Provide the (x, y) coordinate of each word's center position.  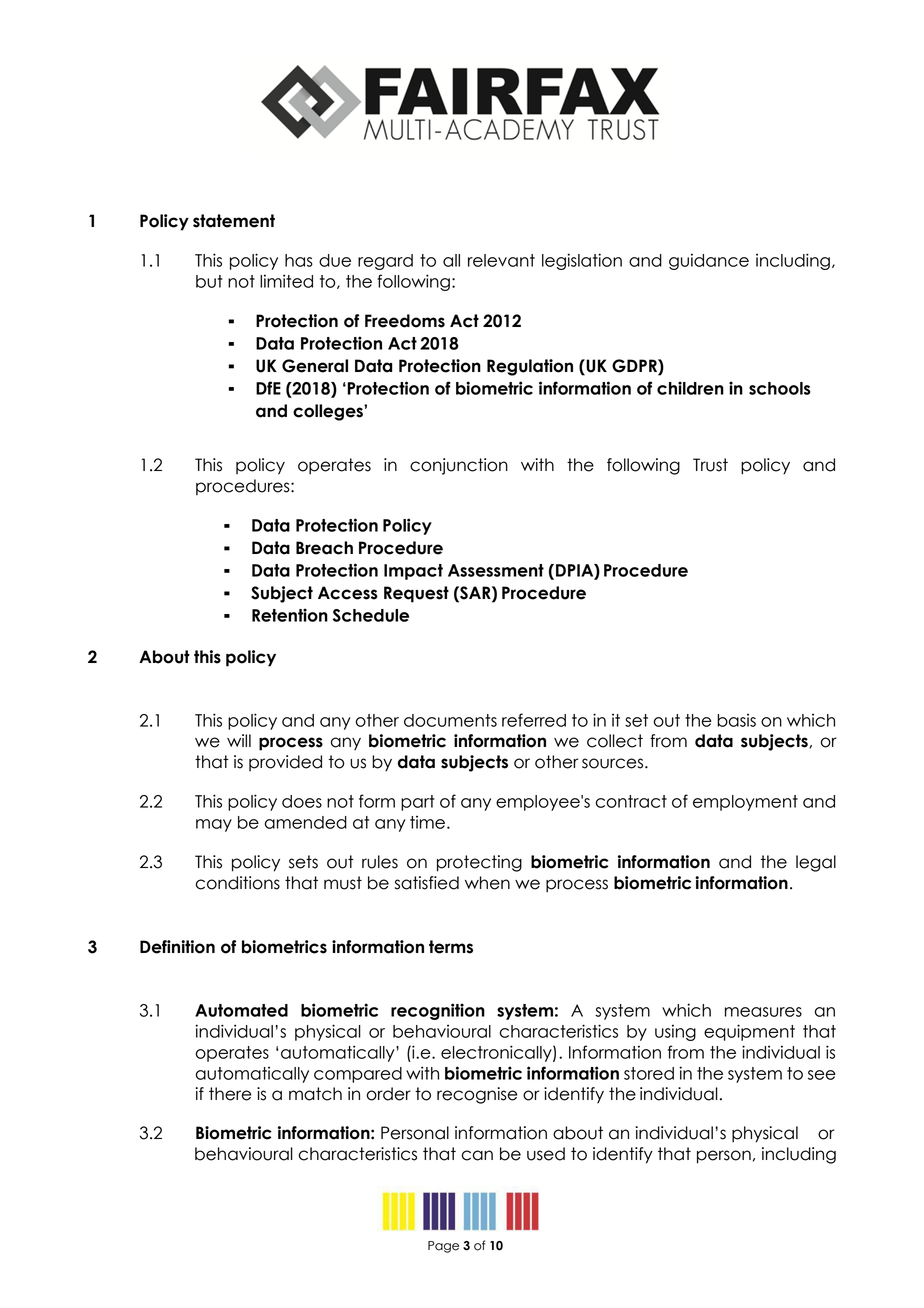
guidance (709, 261)
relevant (501, 260)
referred (534, 720)
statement (234, 221)
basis (736, 720)
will (239, 740)
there (230, 1094)
